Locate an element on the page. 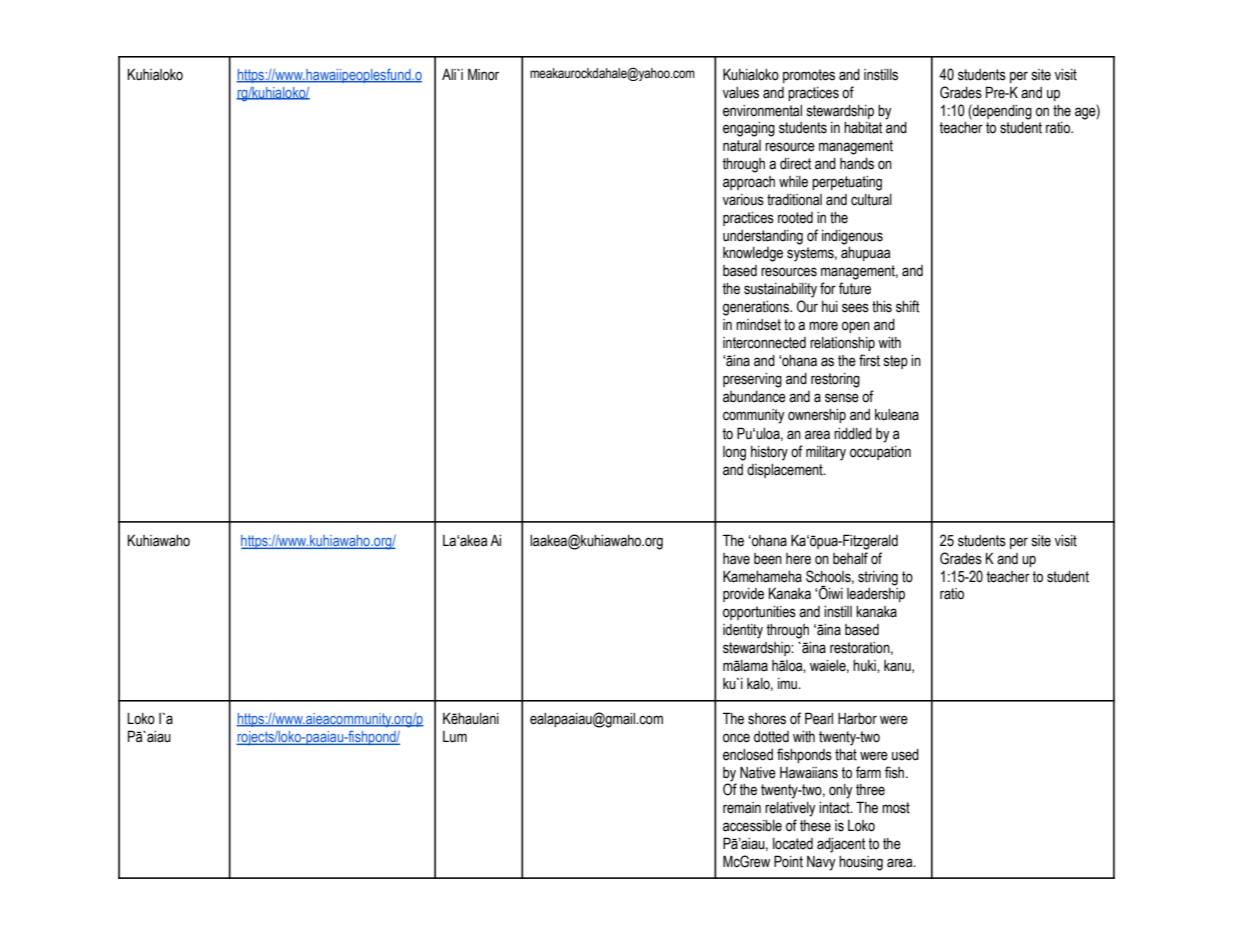 The width and height of the image is (1233, 952). mindset is located at coordinates (758, 325).
